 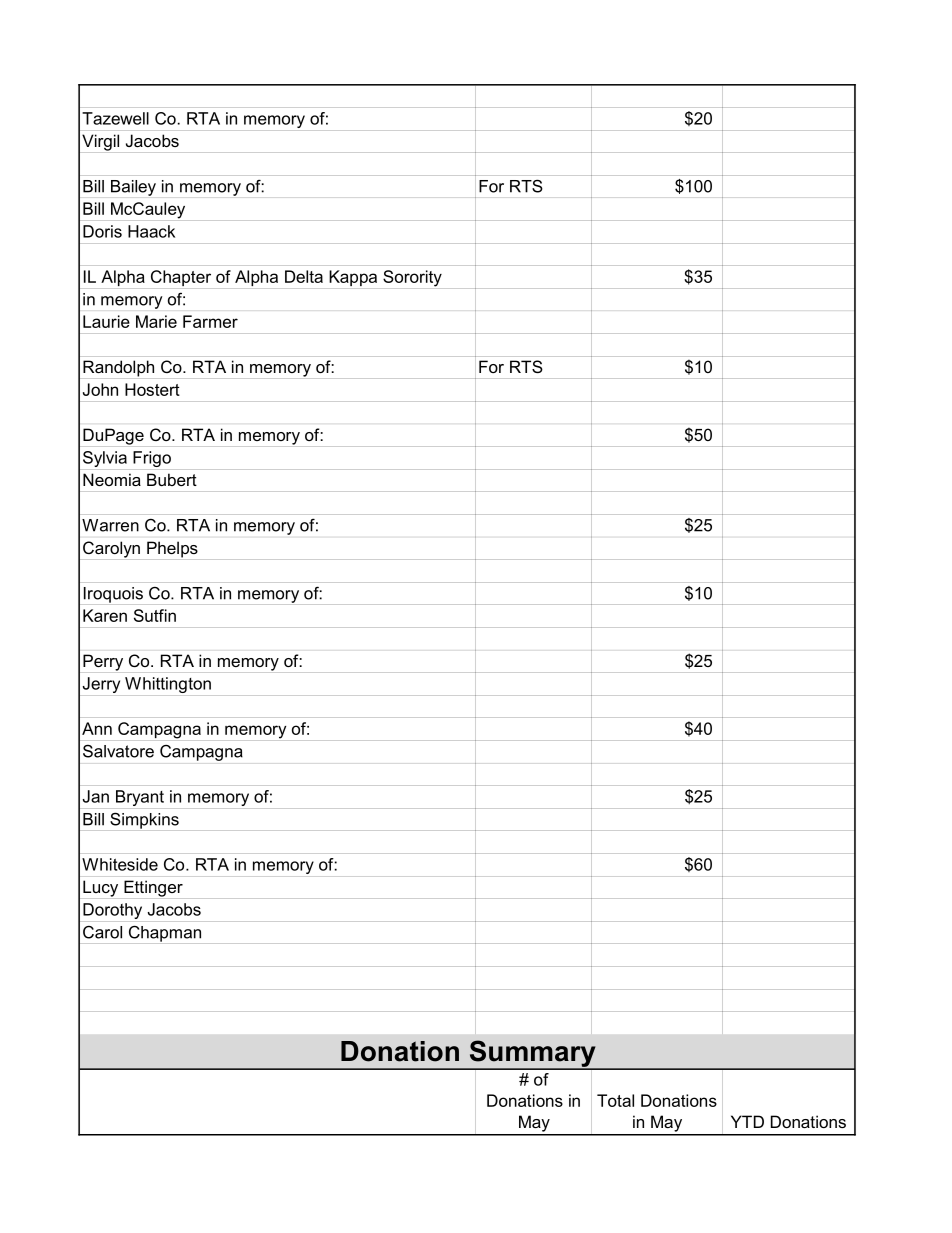 What do you see at coordinates (353, 278) in the document?
I see `Kappa` at bounding box center [353, 278].
